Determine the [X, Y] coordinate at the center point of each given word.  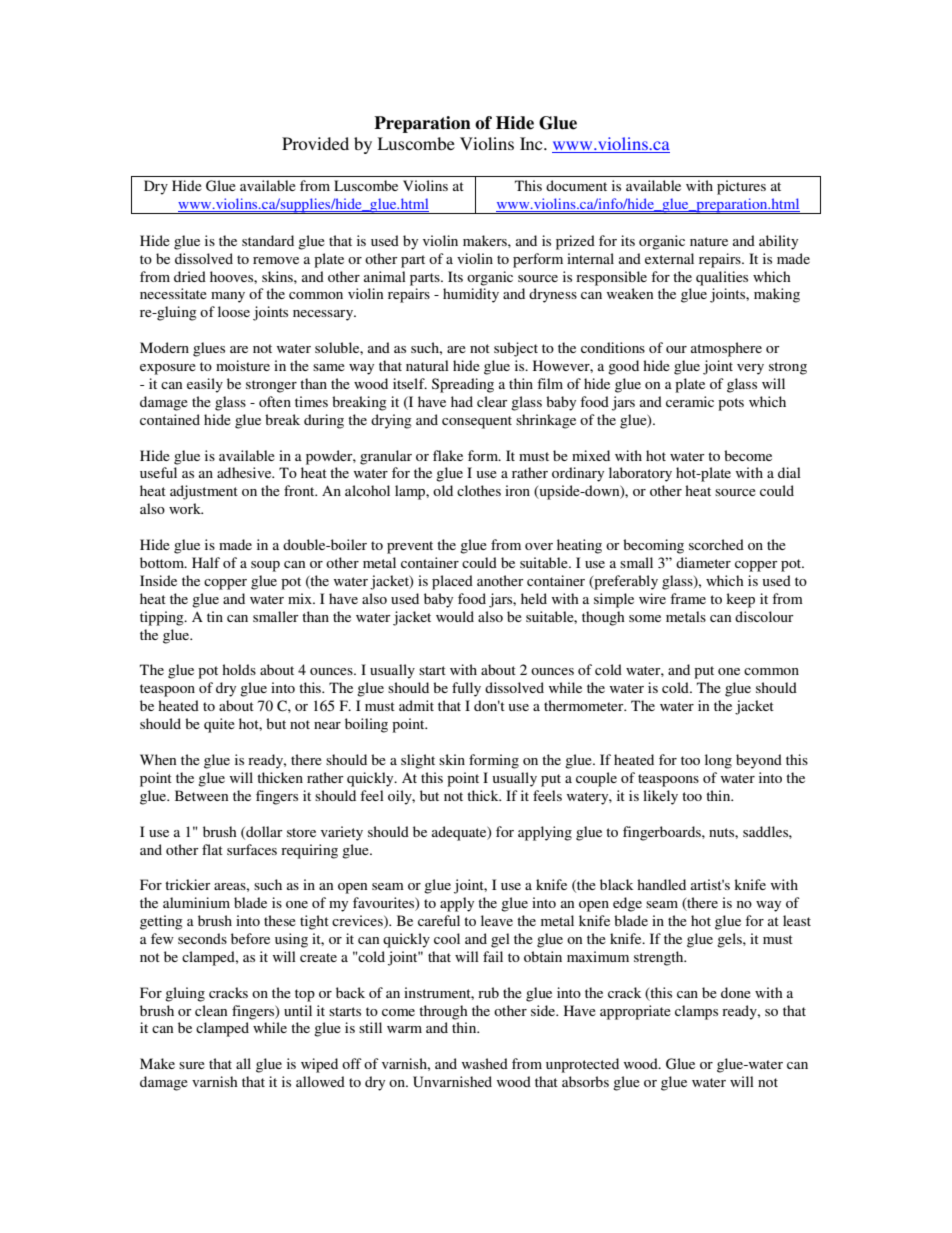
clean [211, 1010]
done [736, 992]
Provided [315, 143]
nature [709, 241]
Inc [532, 143]
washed [485, 1063]
